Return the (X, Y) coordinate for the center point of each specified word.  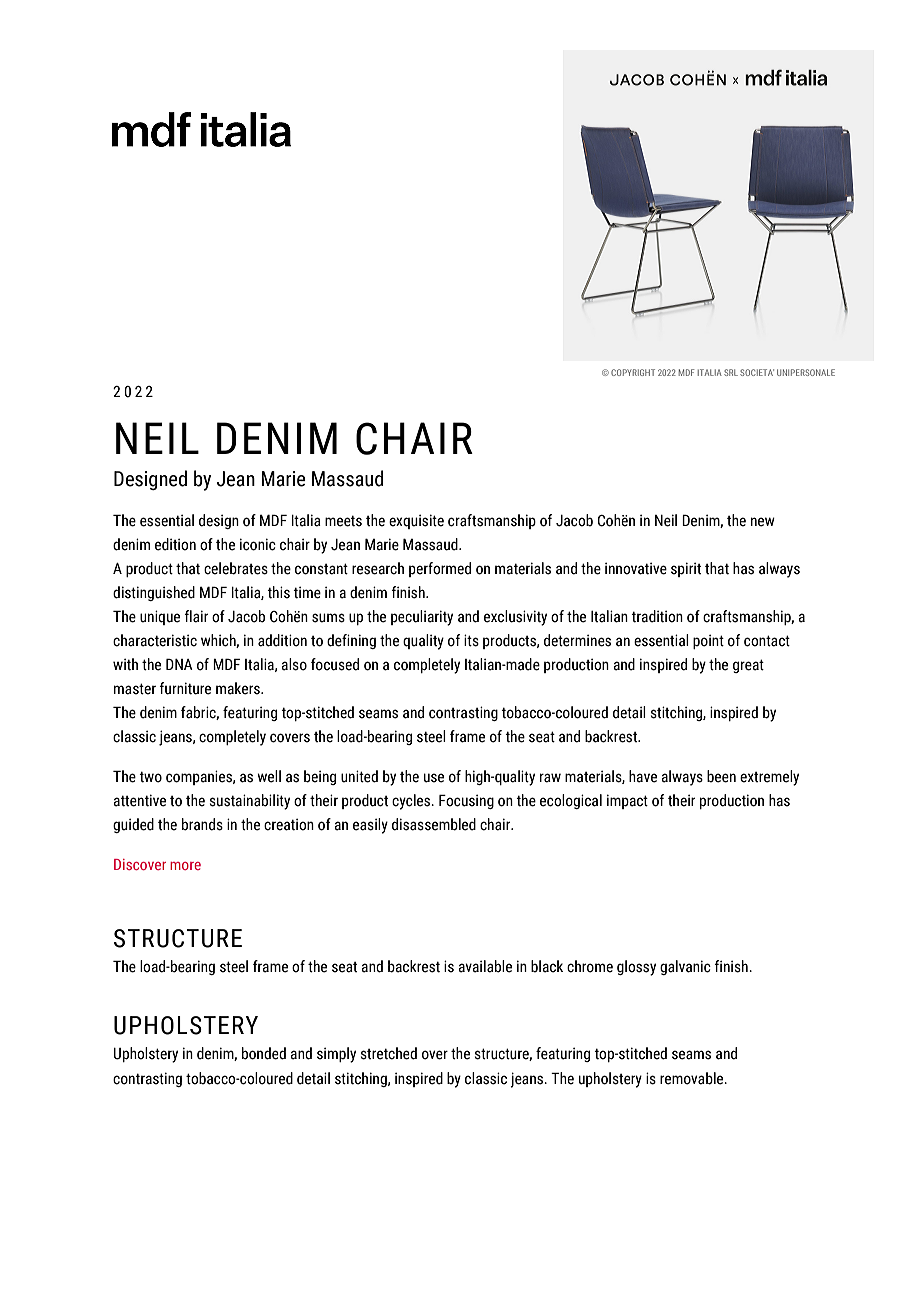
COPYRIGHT (633, 372)
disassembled (434, 824)
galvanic (685, 967)
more (185, 866)
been (721, 776)
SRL (731, 372)
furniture (185, 688)
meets (343, 521)
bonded (264, 1053)
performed (440, 569)
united (359, 776)
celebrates (236, 568)
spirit (686, 569)
